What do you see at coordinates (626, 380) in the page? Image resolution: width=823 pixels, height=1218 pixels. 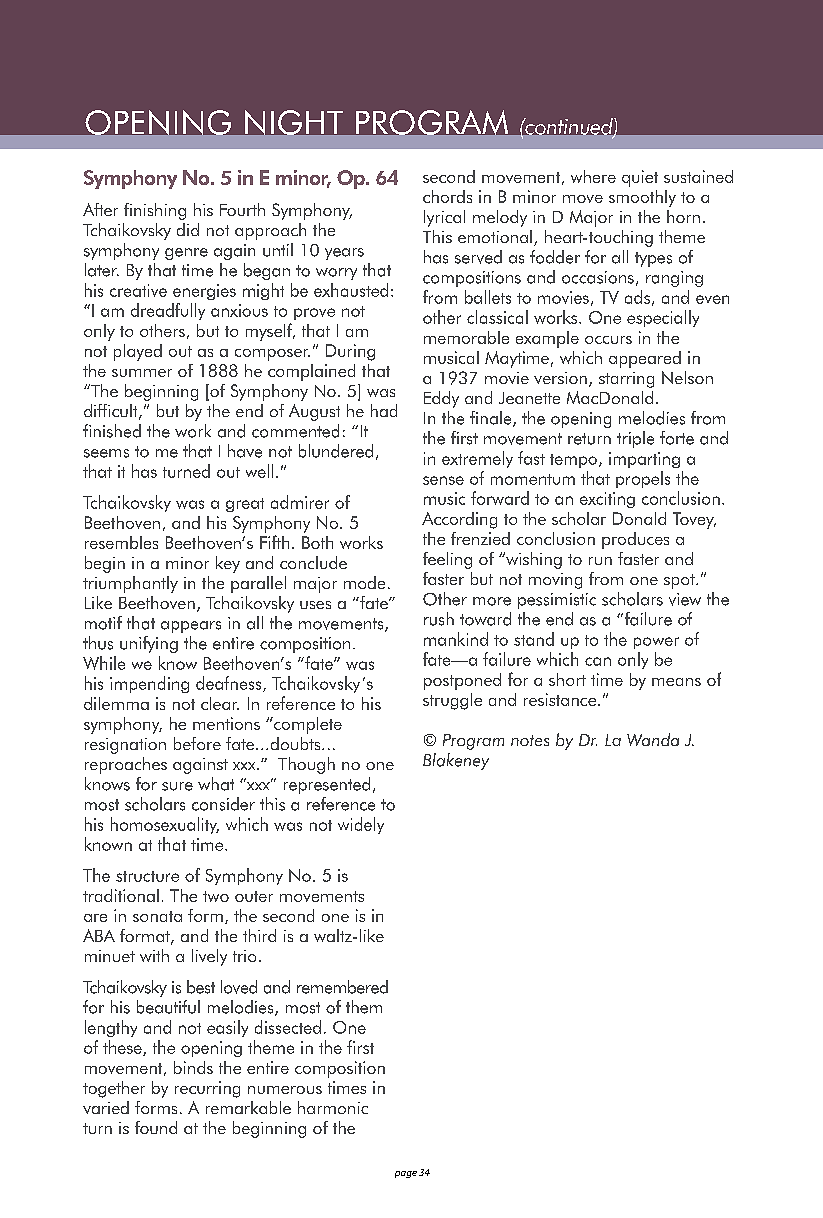 I see `starring` at bounding box center [626, 380].
